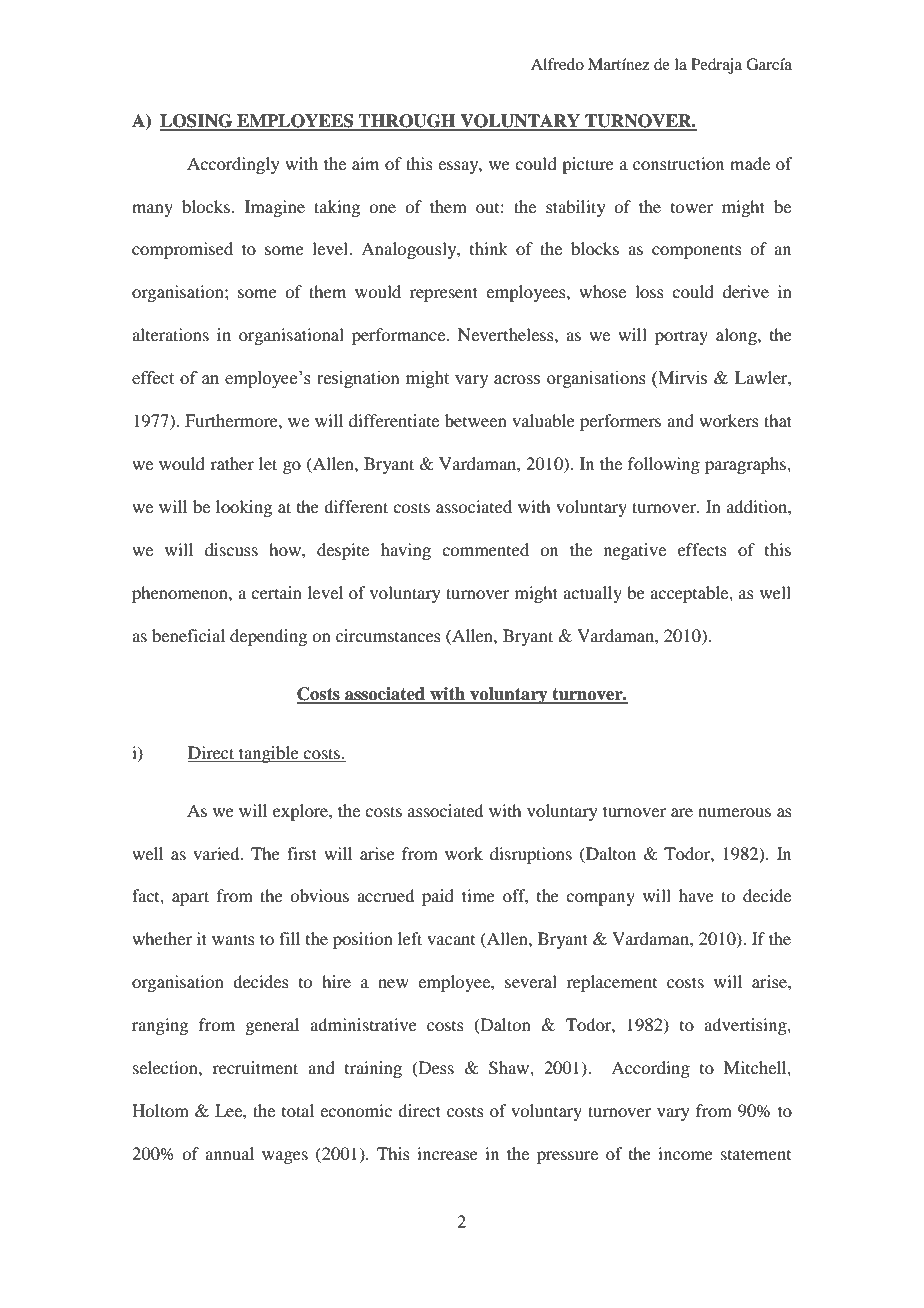  Describe the element at coordinates (197, 122) in the document. I see `LOSING` at that location.
